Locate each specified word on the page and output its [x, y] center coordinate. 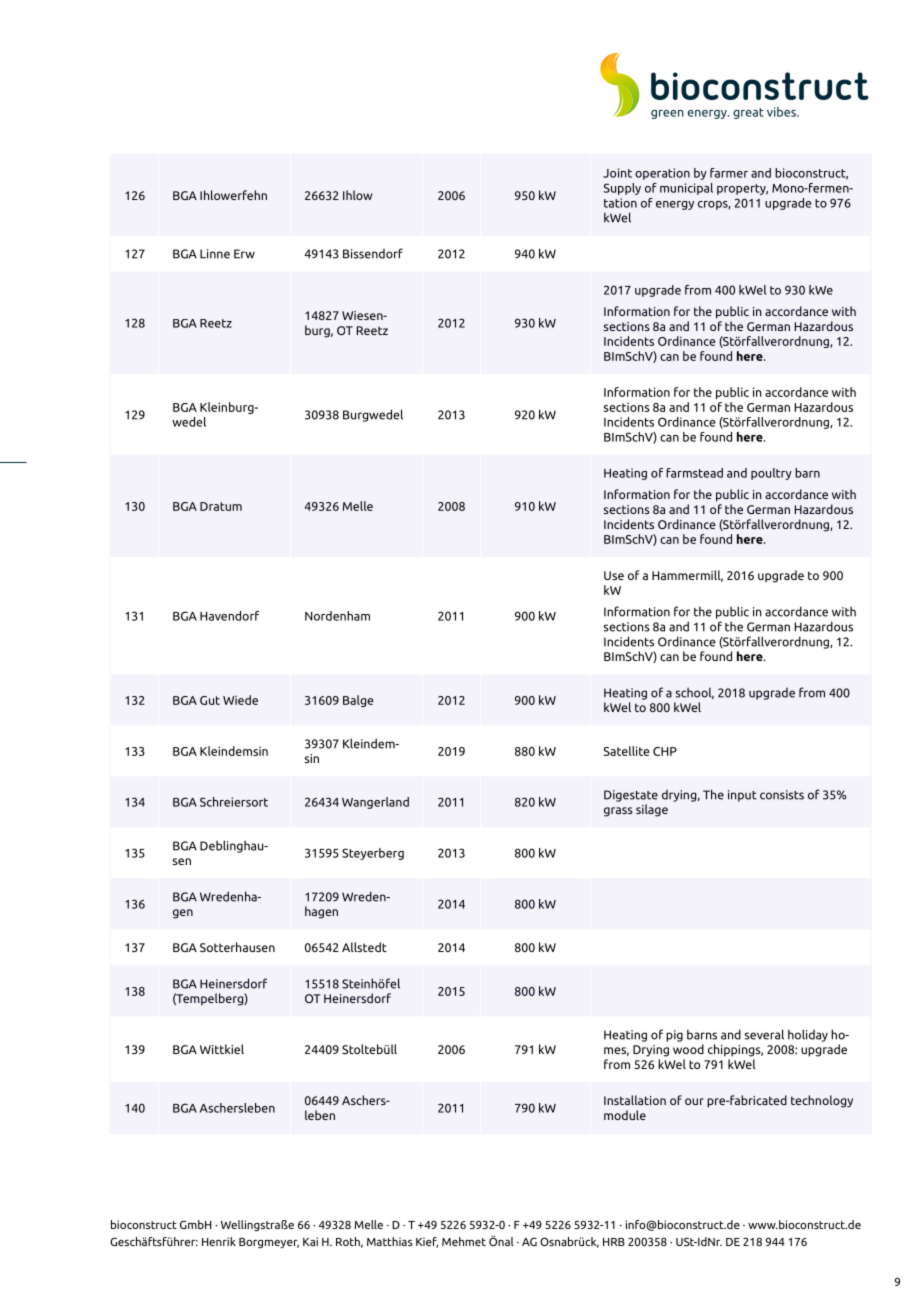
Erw [244, 254]
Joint [617, 173]
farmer [729, 173]
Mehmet [464, 1241]
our [694, 1101]
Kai [310, 1241]
